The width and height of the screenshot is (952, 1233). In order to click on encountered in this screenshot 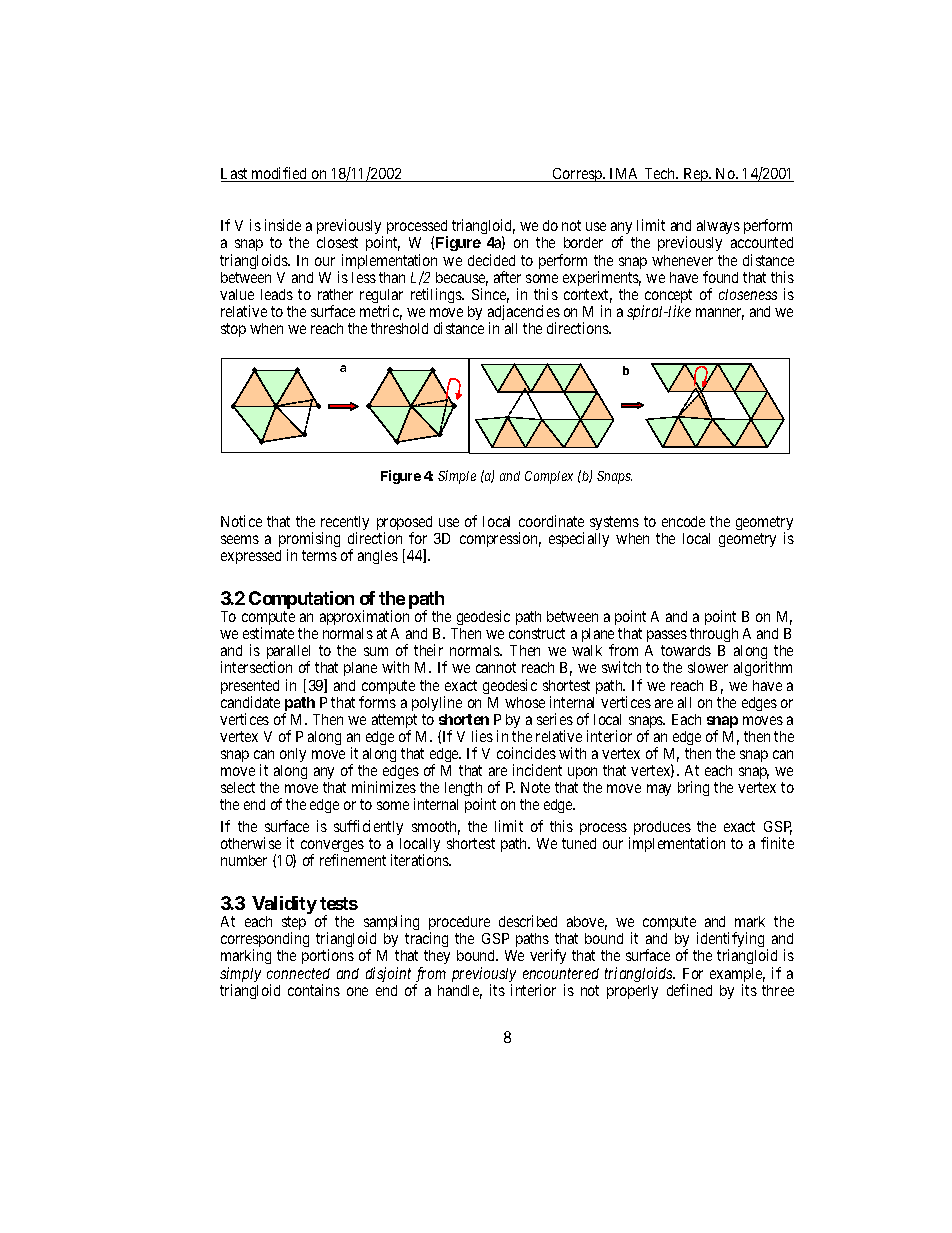, I will do `click(561, 973)`.
